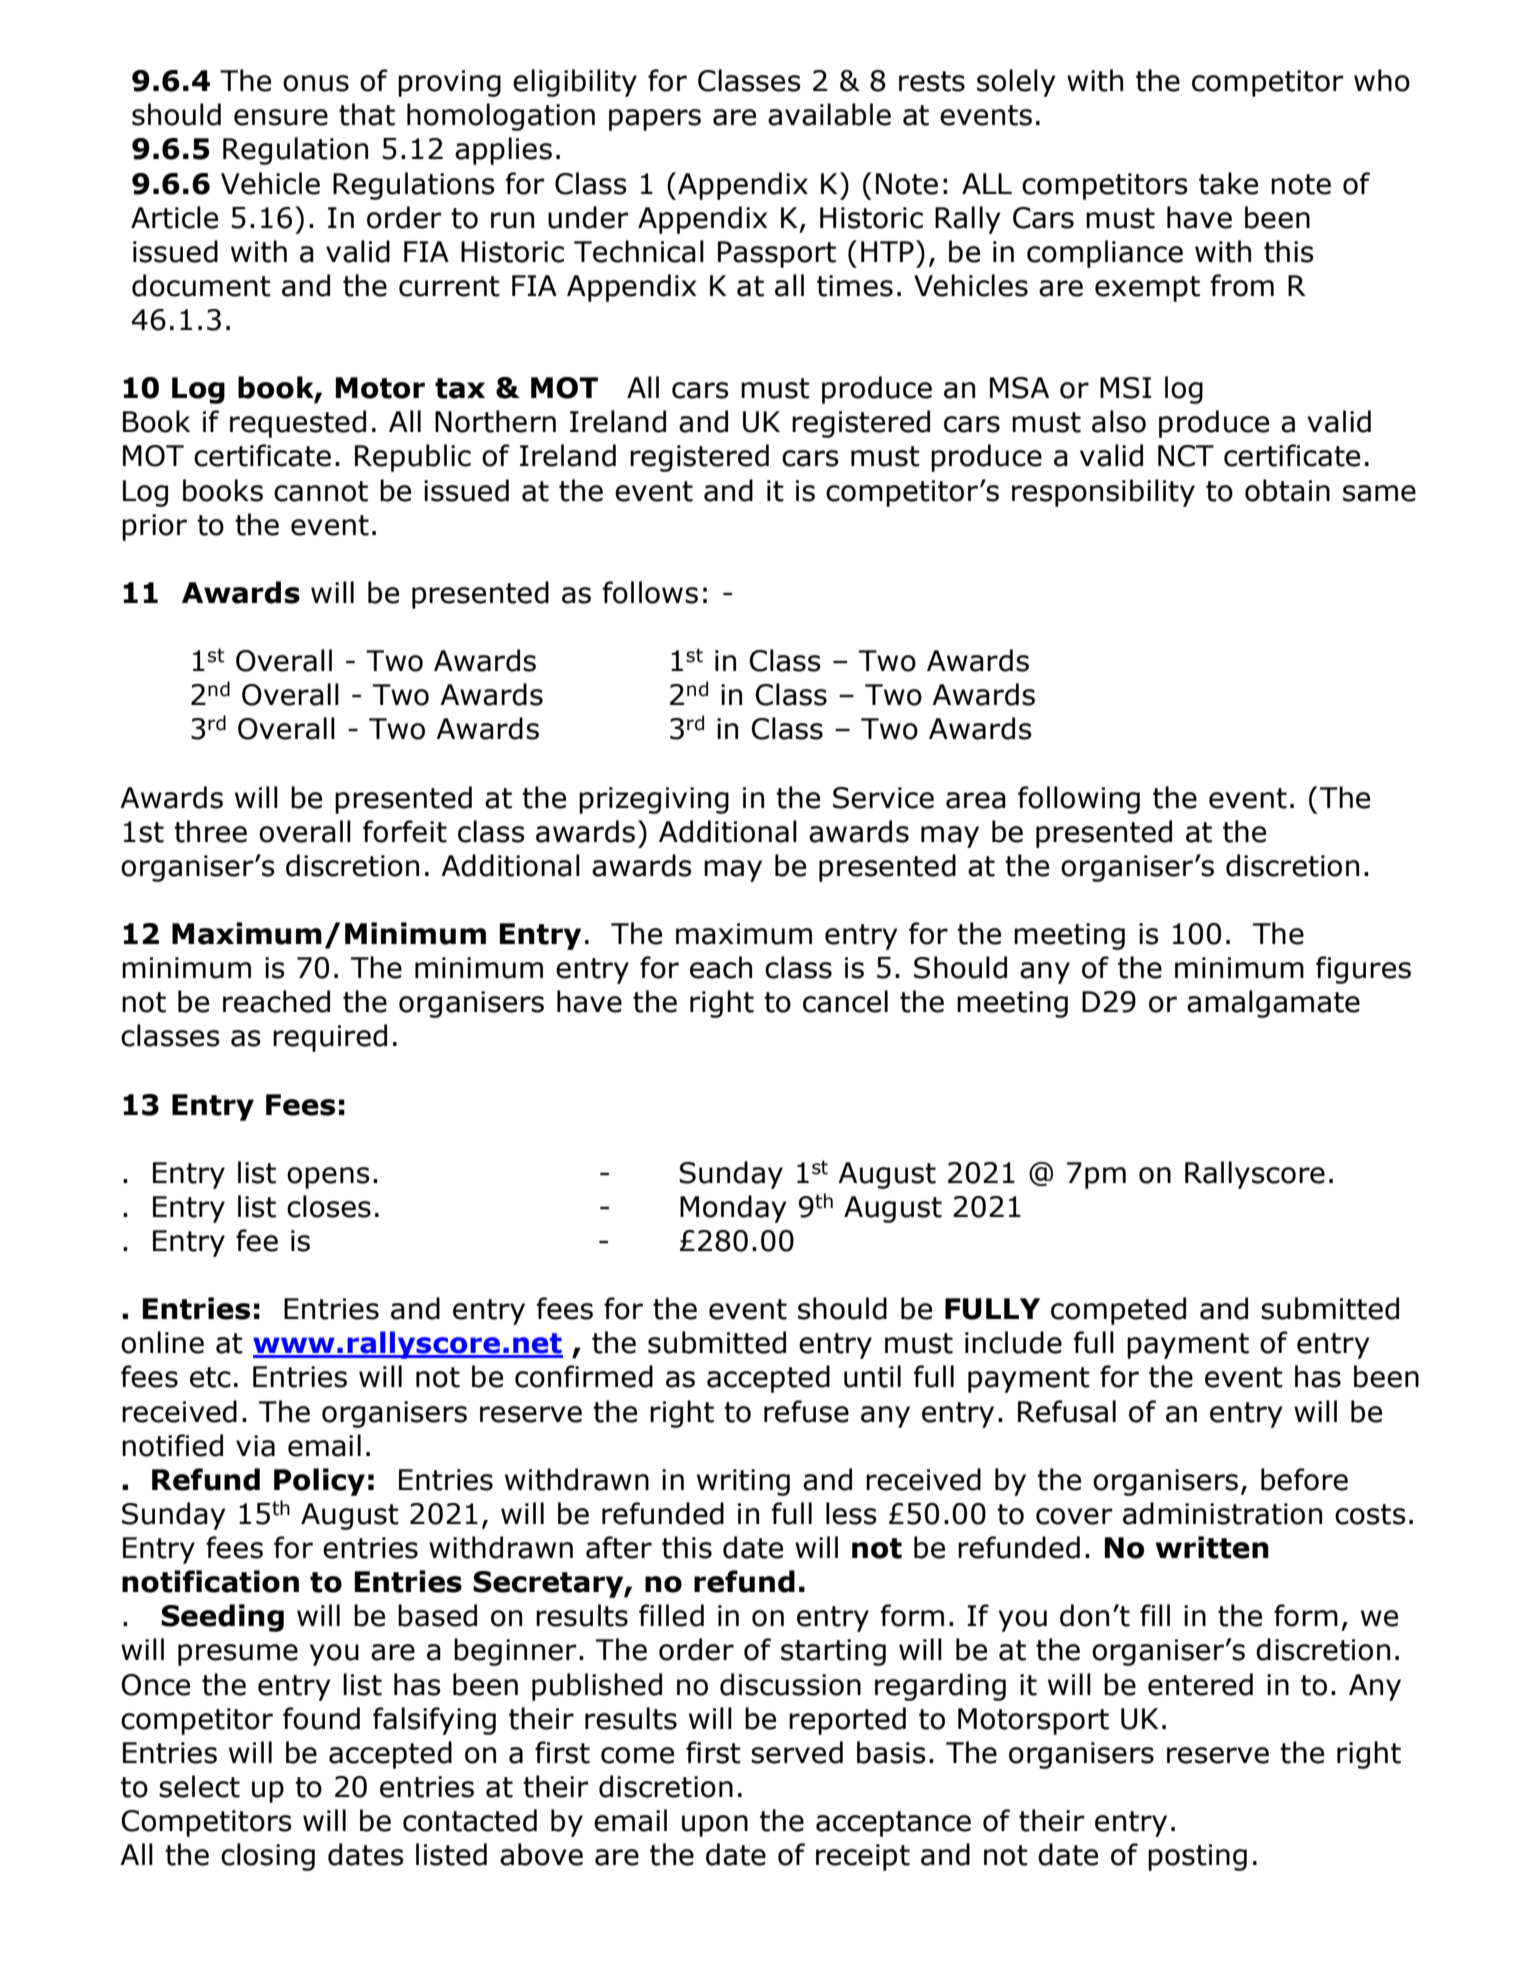 The height and width of the screenshot is (1971, 1523). Describe the element at coordinates (715, 1826) in the screenshot. I see `upon` at that location.
